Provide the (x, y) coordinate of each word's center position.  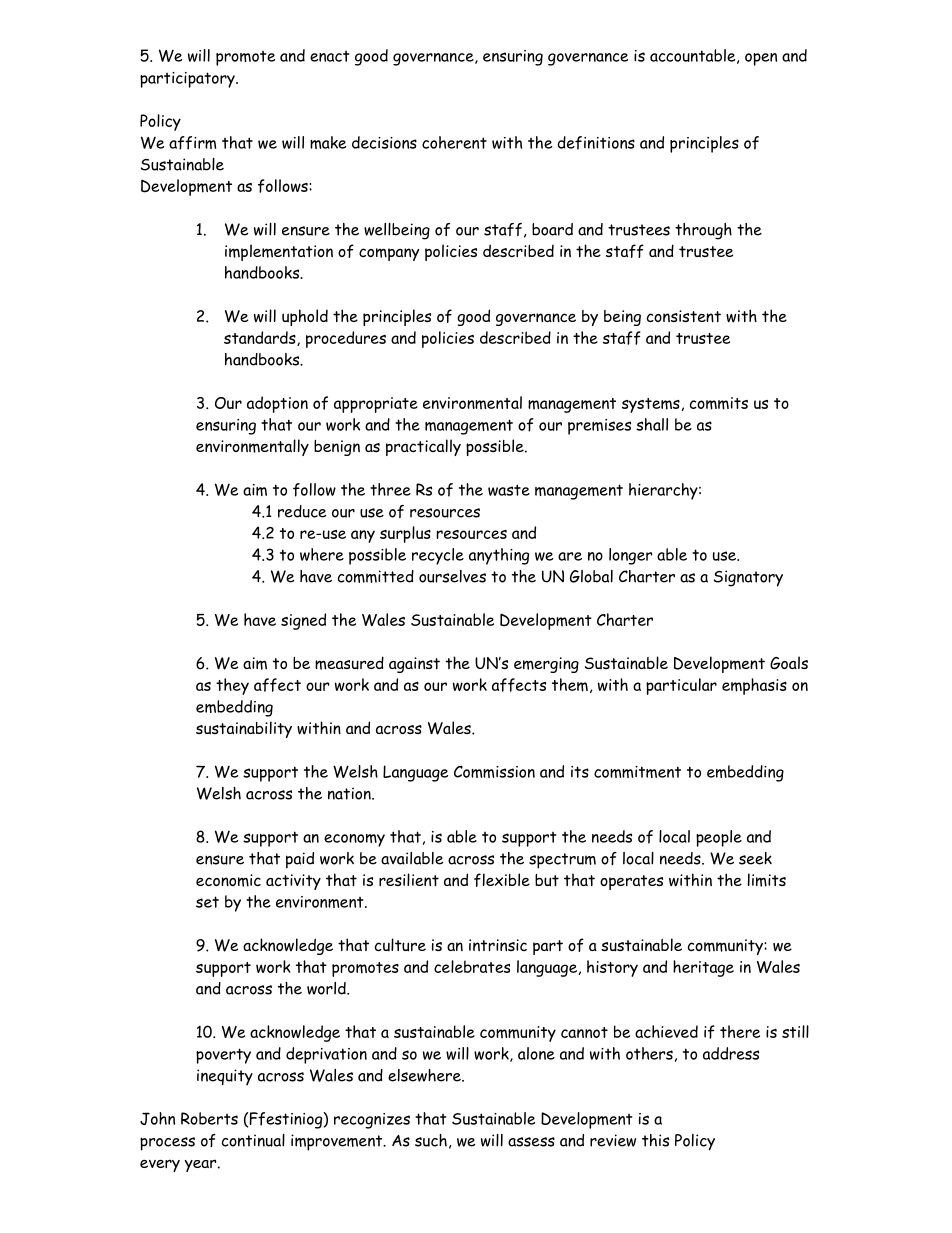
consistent (684, 316)
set (207, 902)
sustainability (244, 729)
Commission (494, 771)
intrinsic (498, 945)
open (761, 59)
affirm (192, 143)
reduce (302, 511)
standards (261, 338)
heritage (703, 968)
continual (253, 1140)
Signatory (748, 578)
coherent (454, 142)
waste (509, 490)
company (389, 254)
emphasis (754, 686)
